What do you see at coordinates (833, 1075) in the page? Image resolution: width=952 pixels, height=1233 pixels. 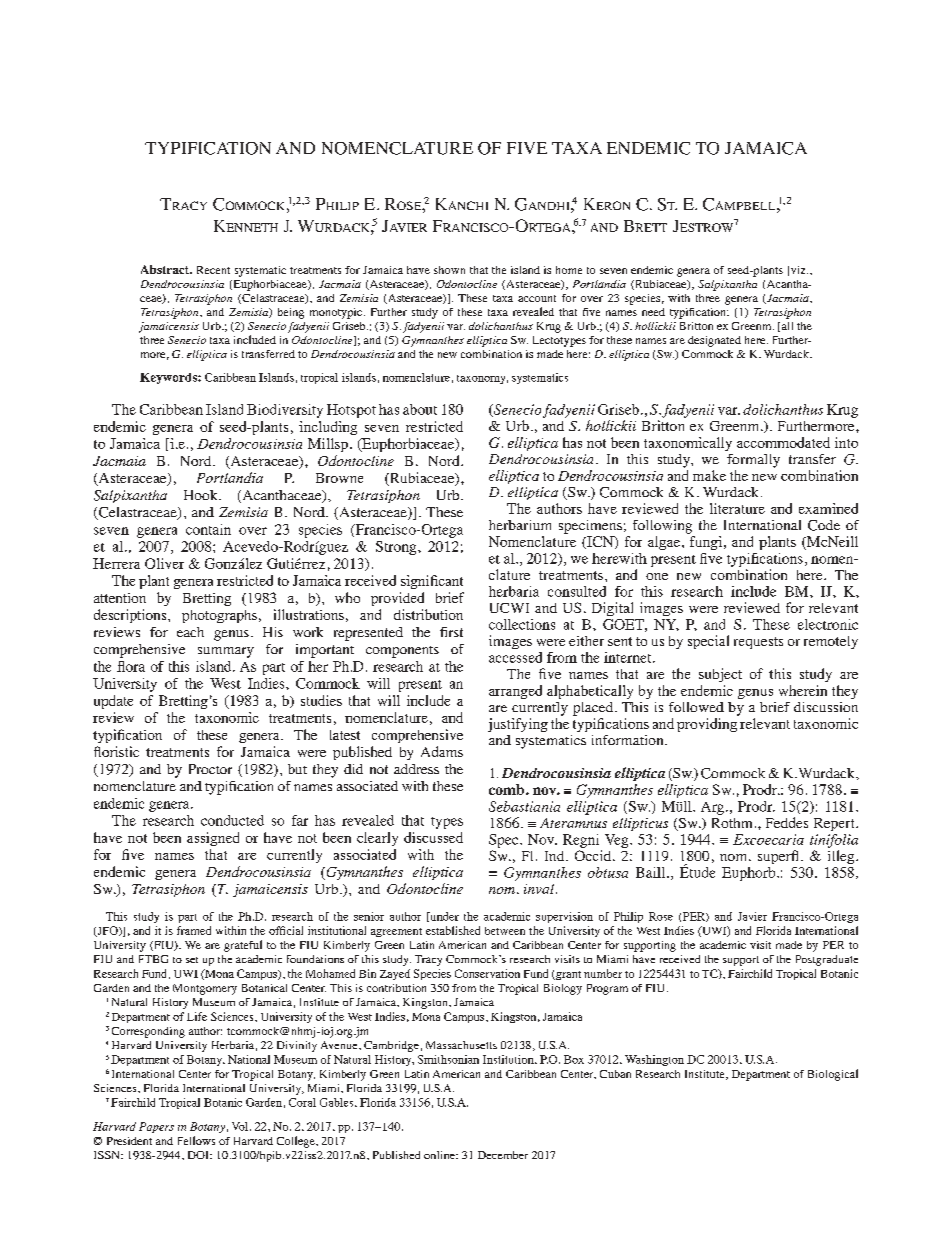 I see `Biological` at bounding box center [833, 1075].
